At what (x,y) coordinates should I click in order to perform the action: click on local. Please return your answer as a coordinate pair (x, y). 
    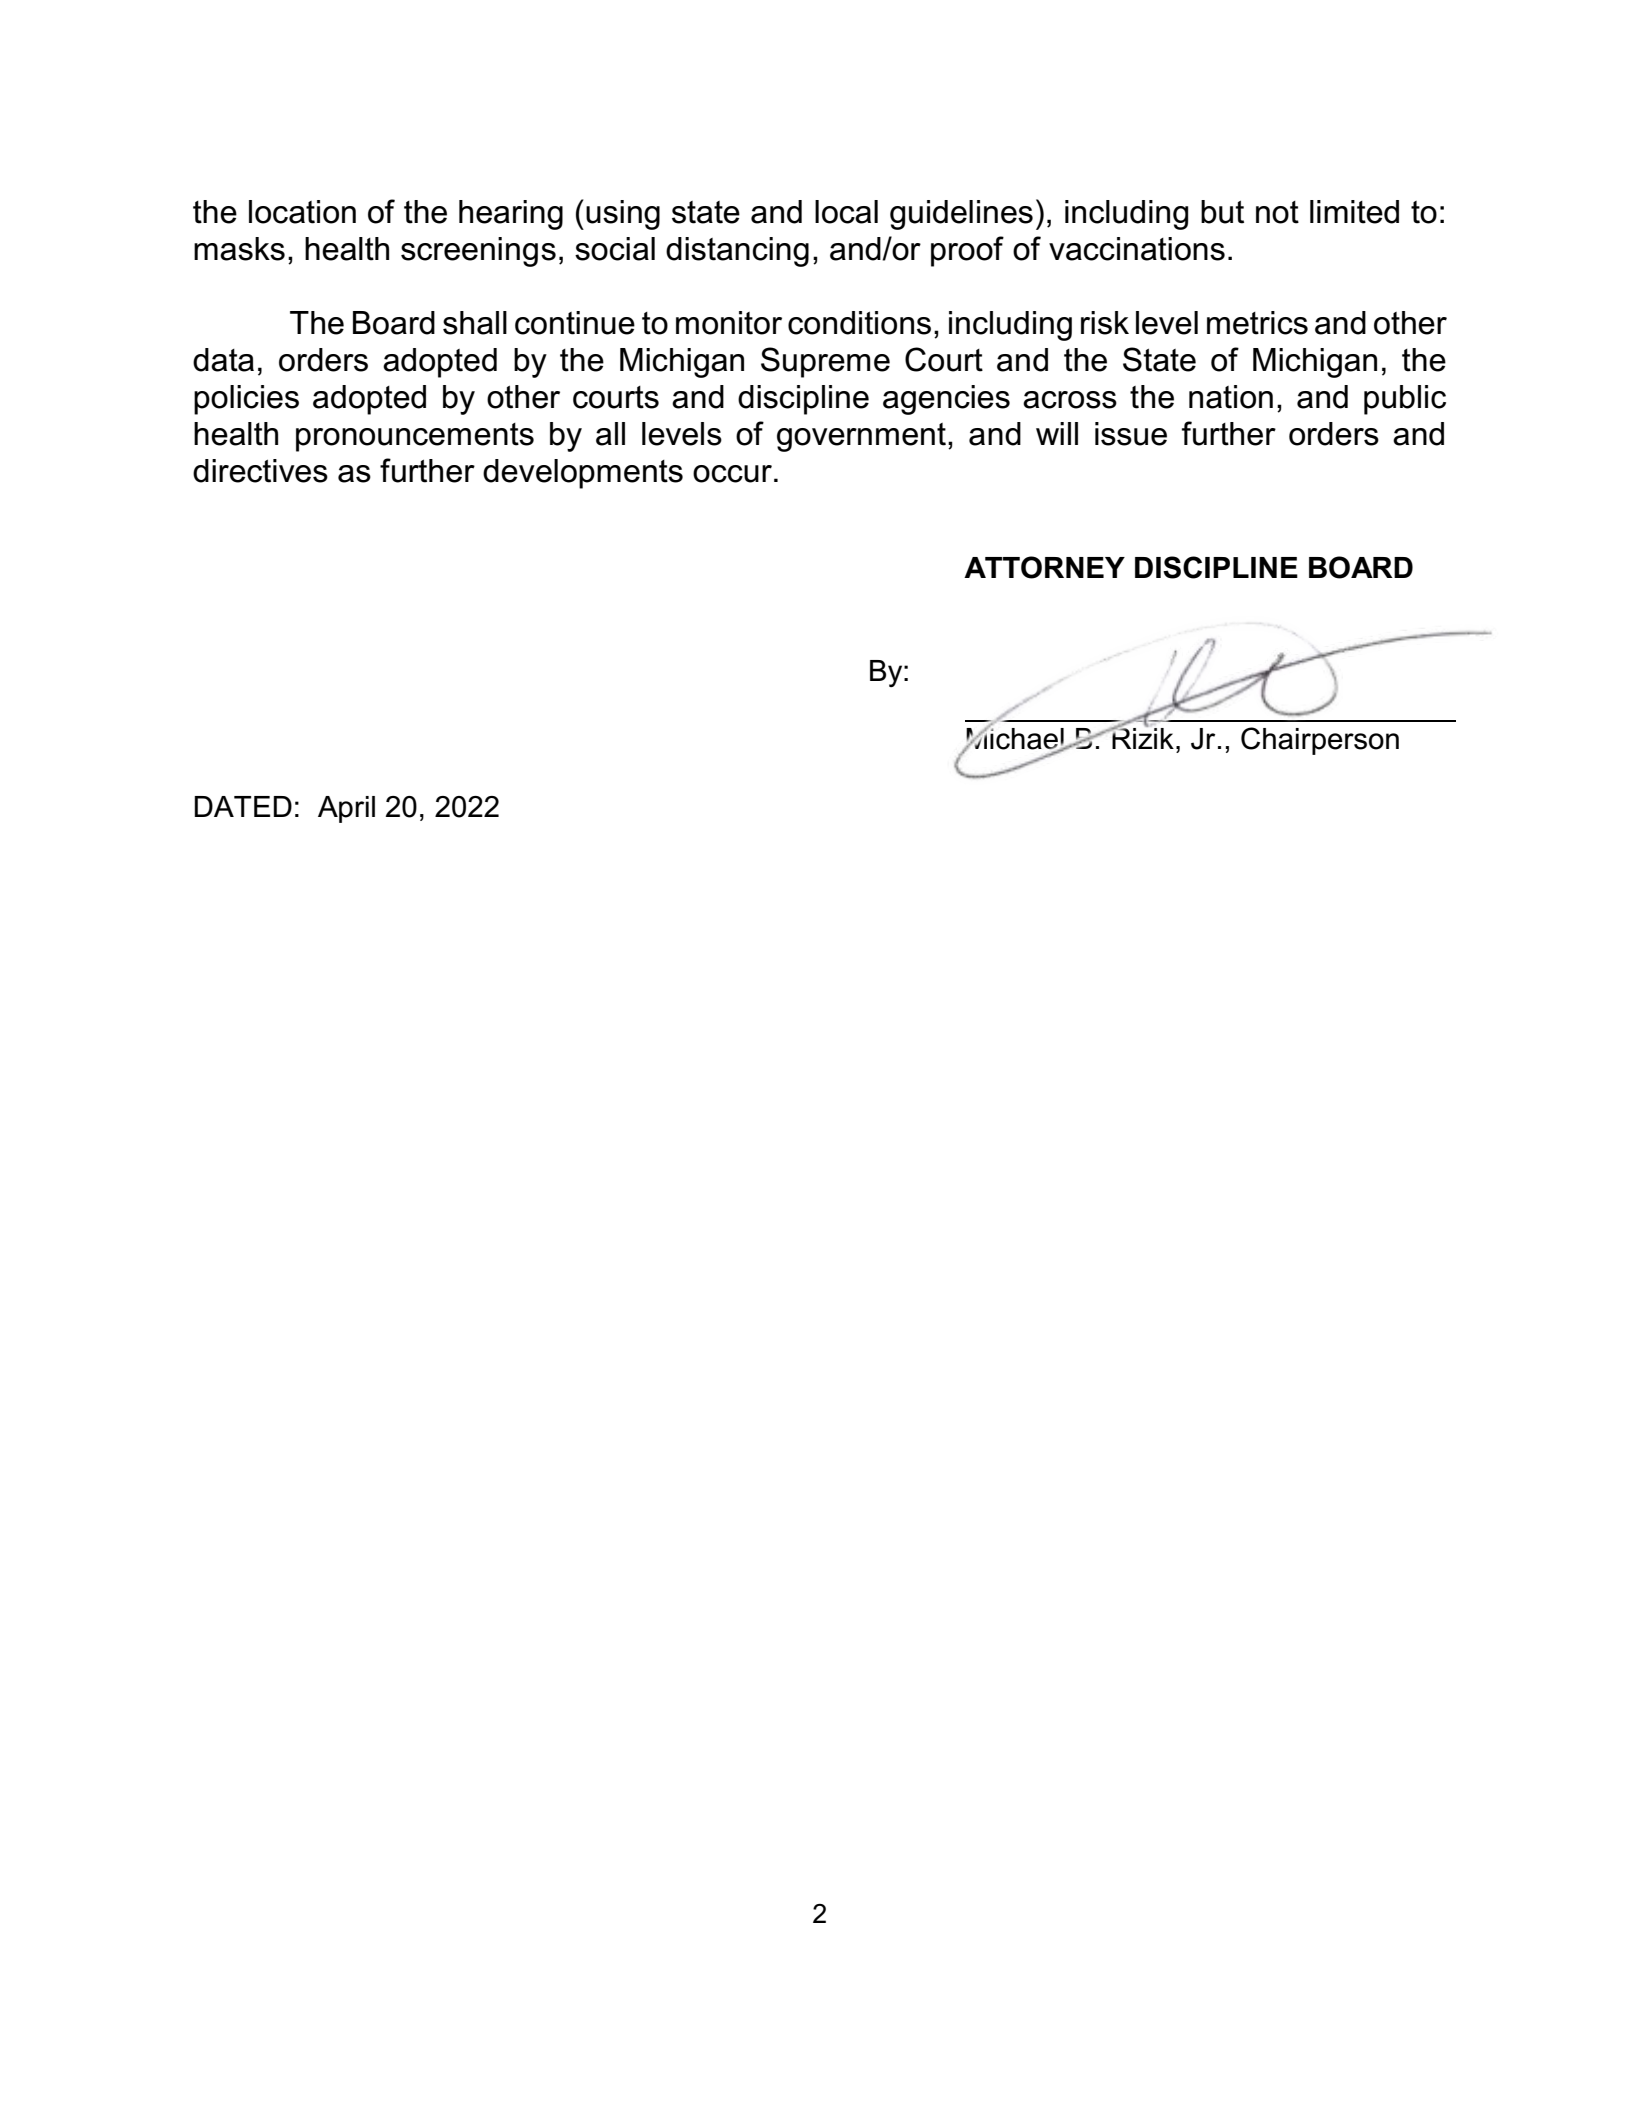
    Looking at the image, I should click on (846, 212).
